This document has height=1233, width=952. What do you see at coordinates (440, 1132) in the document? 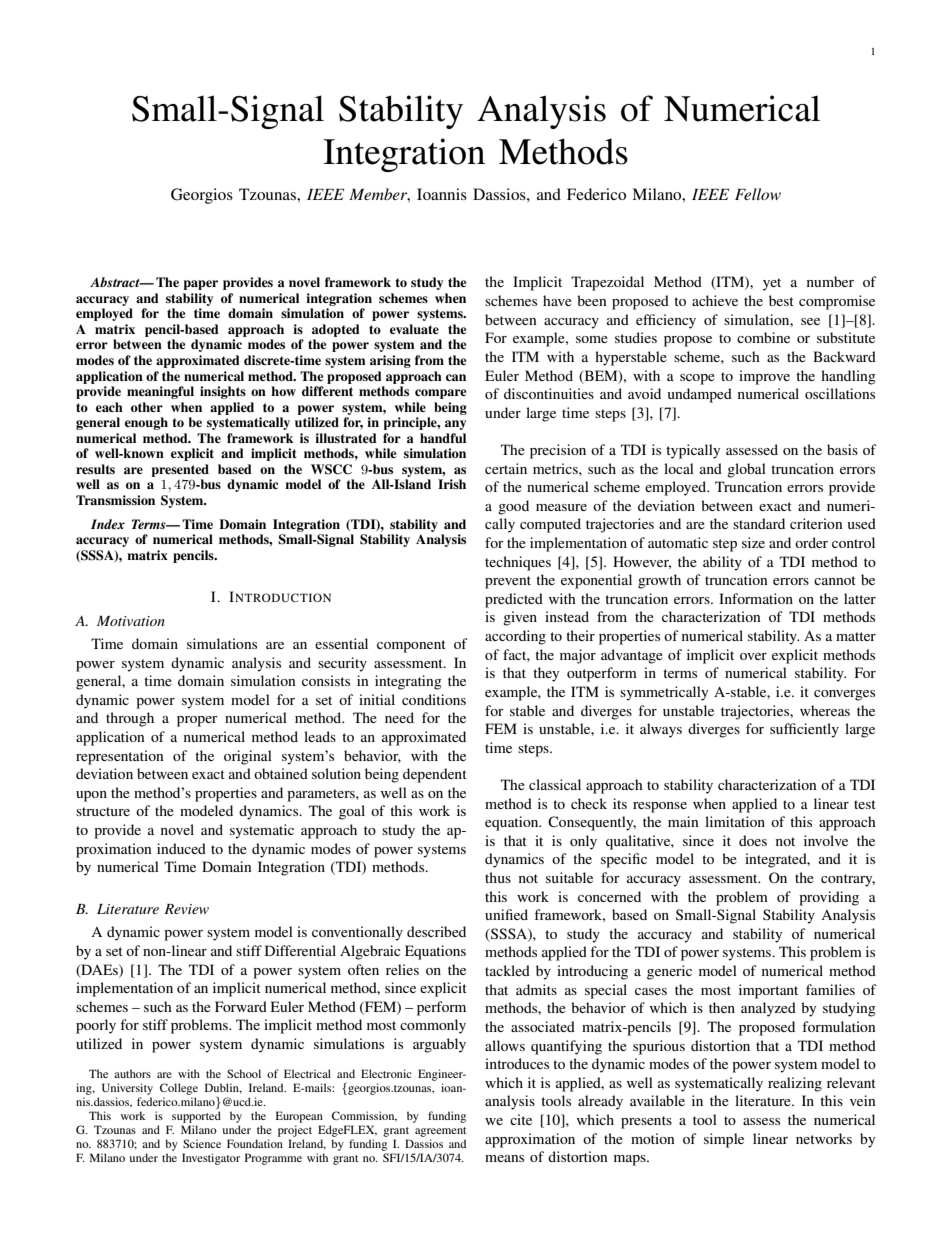
I see `agreement` at bounding box center [440, 1132].
